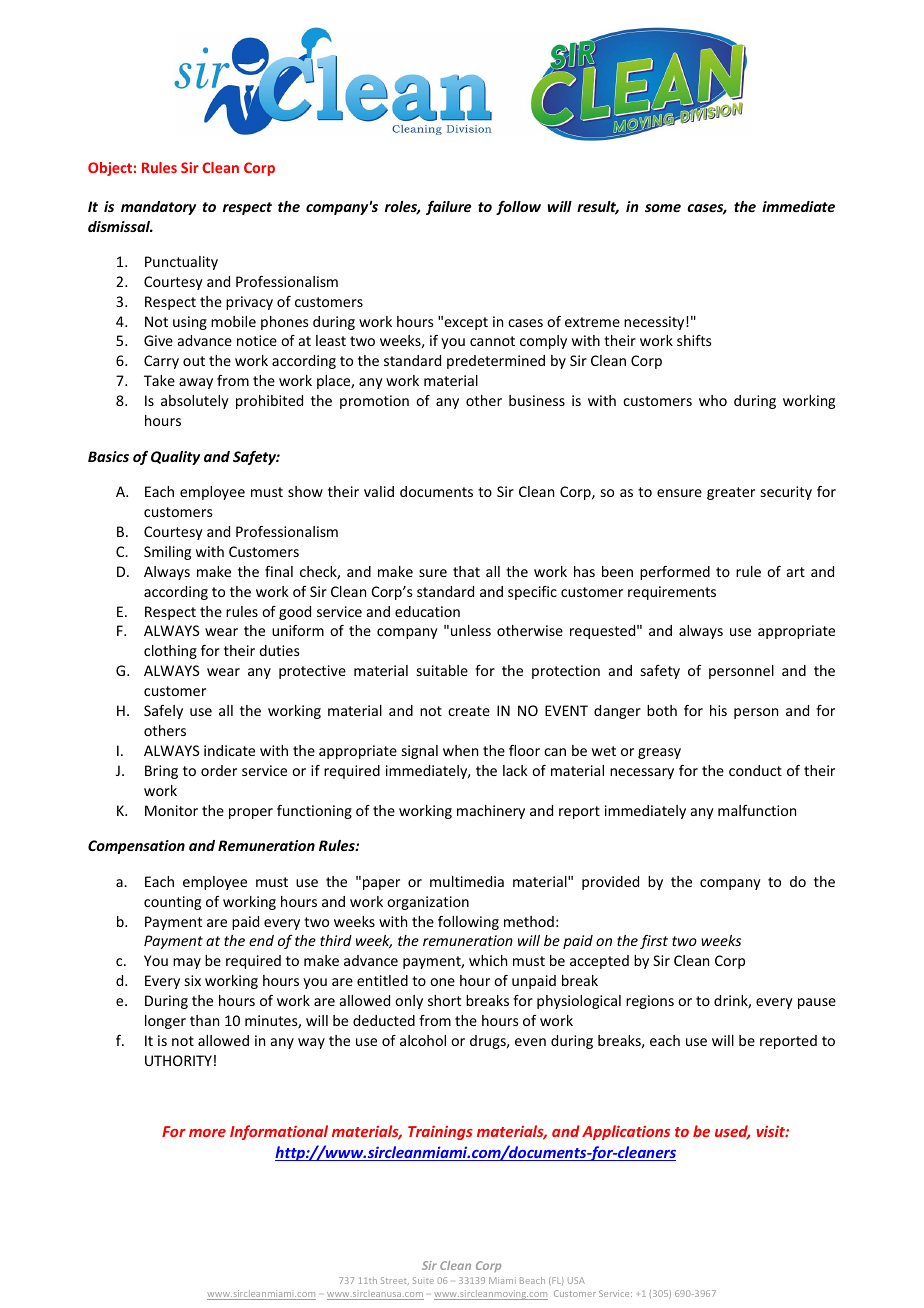 The image size is (924, 1308). Describe the element at coordinates (207, 1133) in the screenshot. I see `more` at that location.
